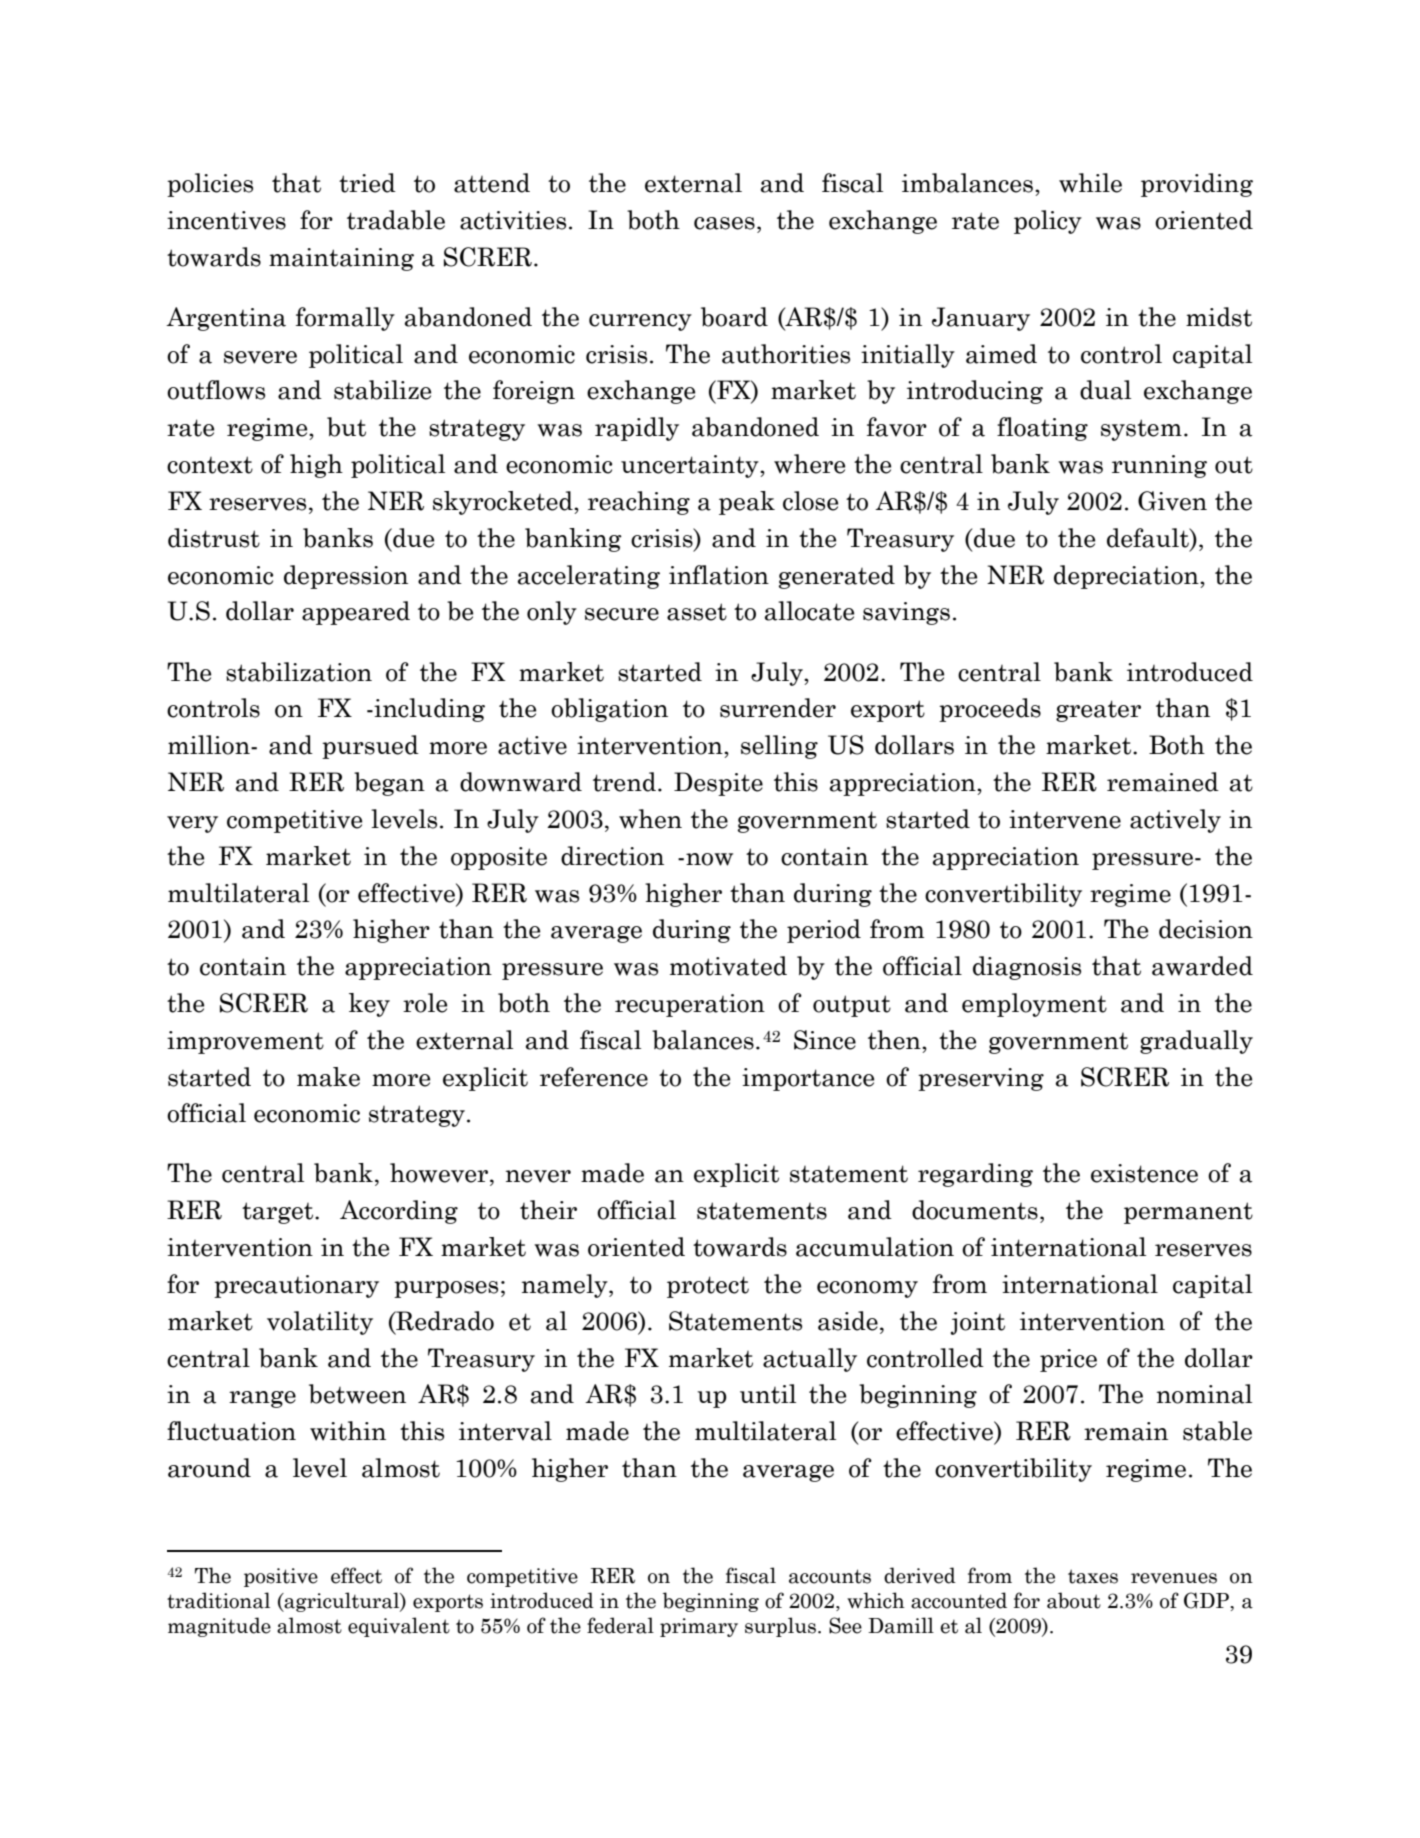  Describe the element at coordinates (1048, 222) in the screenshot. I see `policy` at that location.
